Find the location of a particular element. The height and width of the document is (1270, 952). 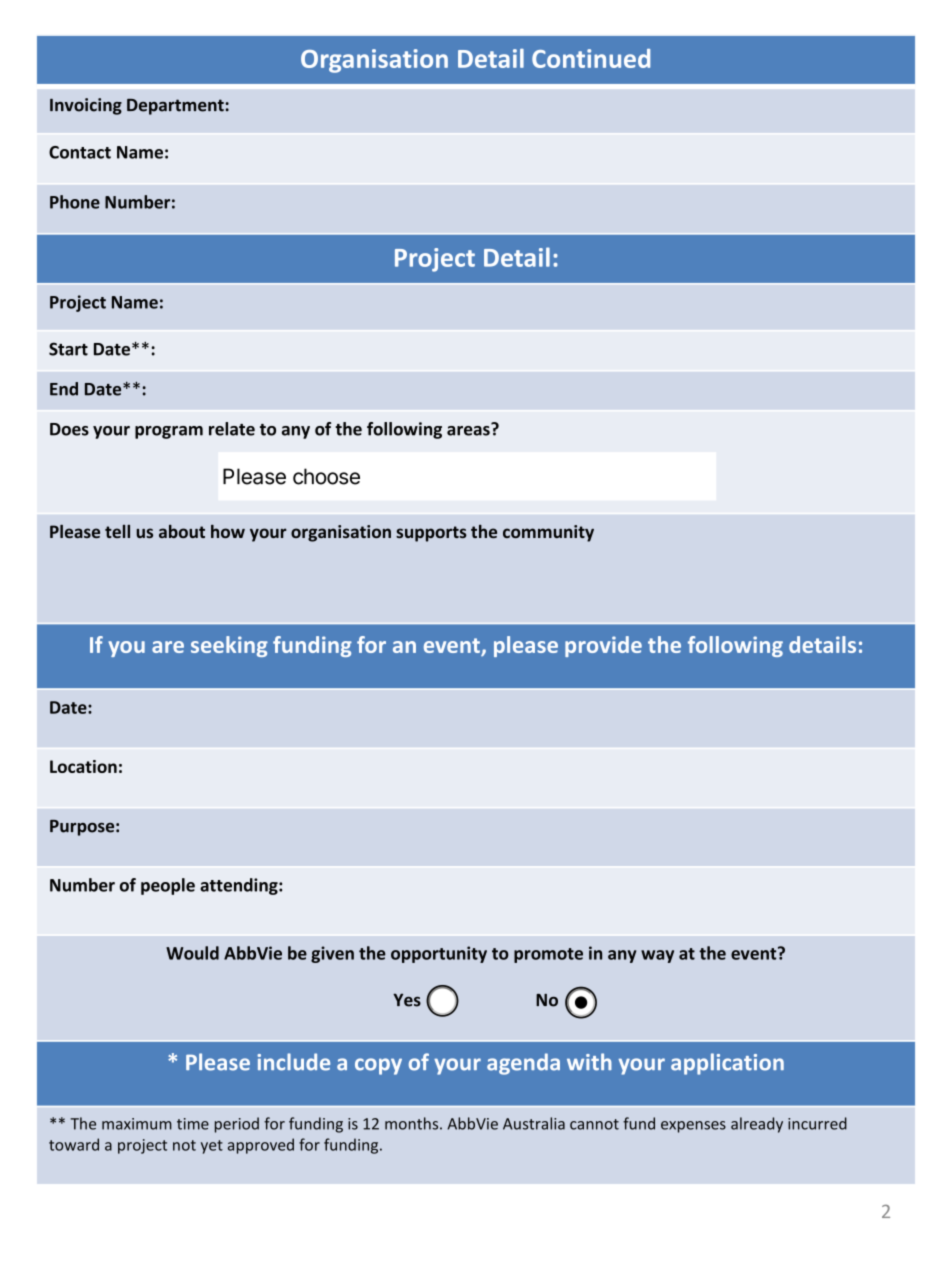

Department is located at coordinates (175, 107).
